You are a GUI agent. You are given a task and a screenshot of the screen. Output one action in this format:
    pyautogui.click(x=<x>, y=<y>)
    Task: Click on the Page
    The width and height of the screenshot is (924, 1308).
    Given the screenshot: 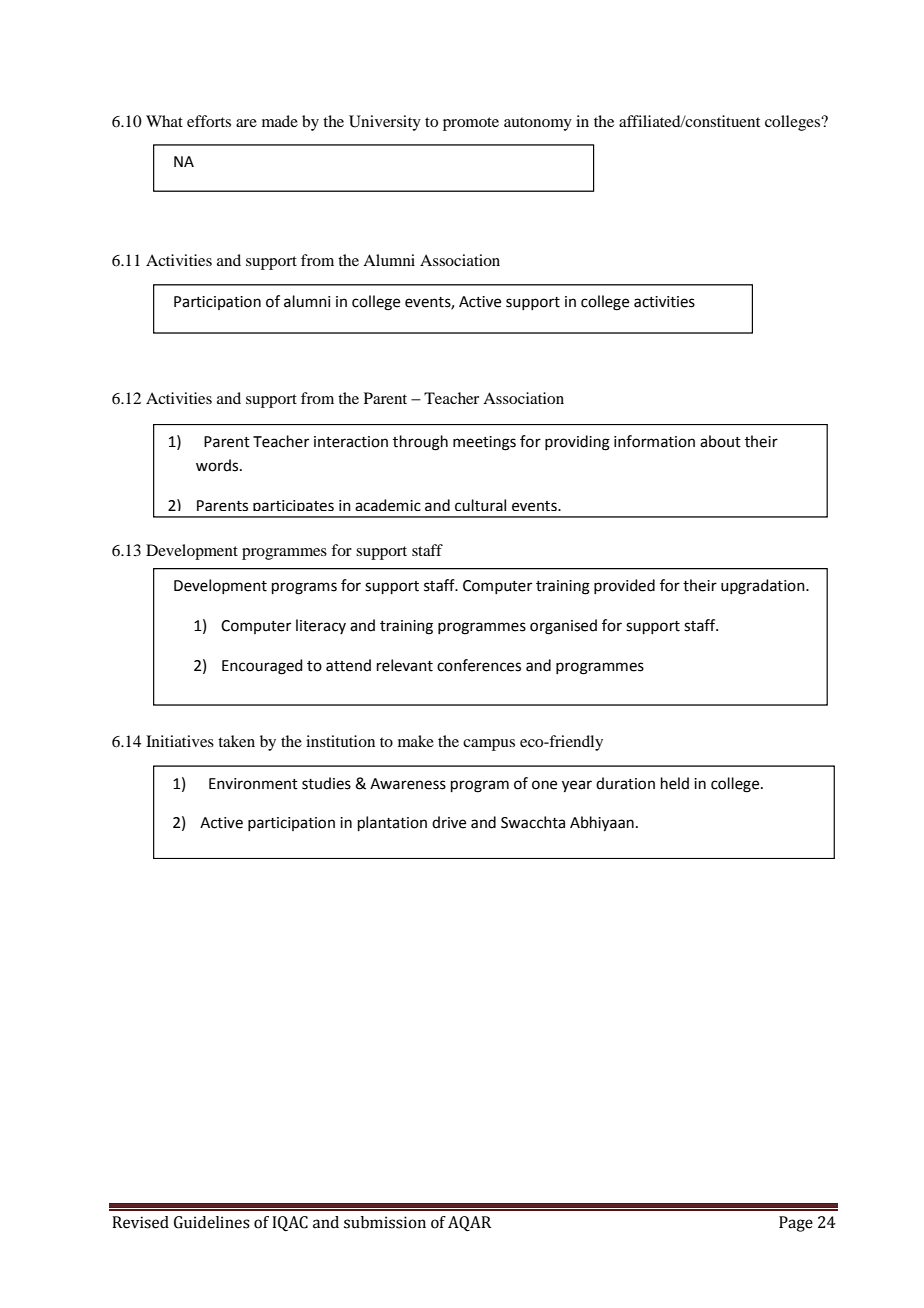 What is the action you would take?
    pyautogui.click(x=796, y=1224)
